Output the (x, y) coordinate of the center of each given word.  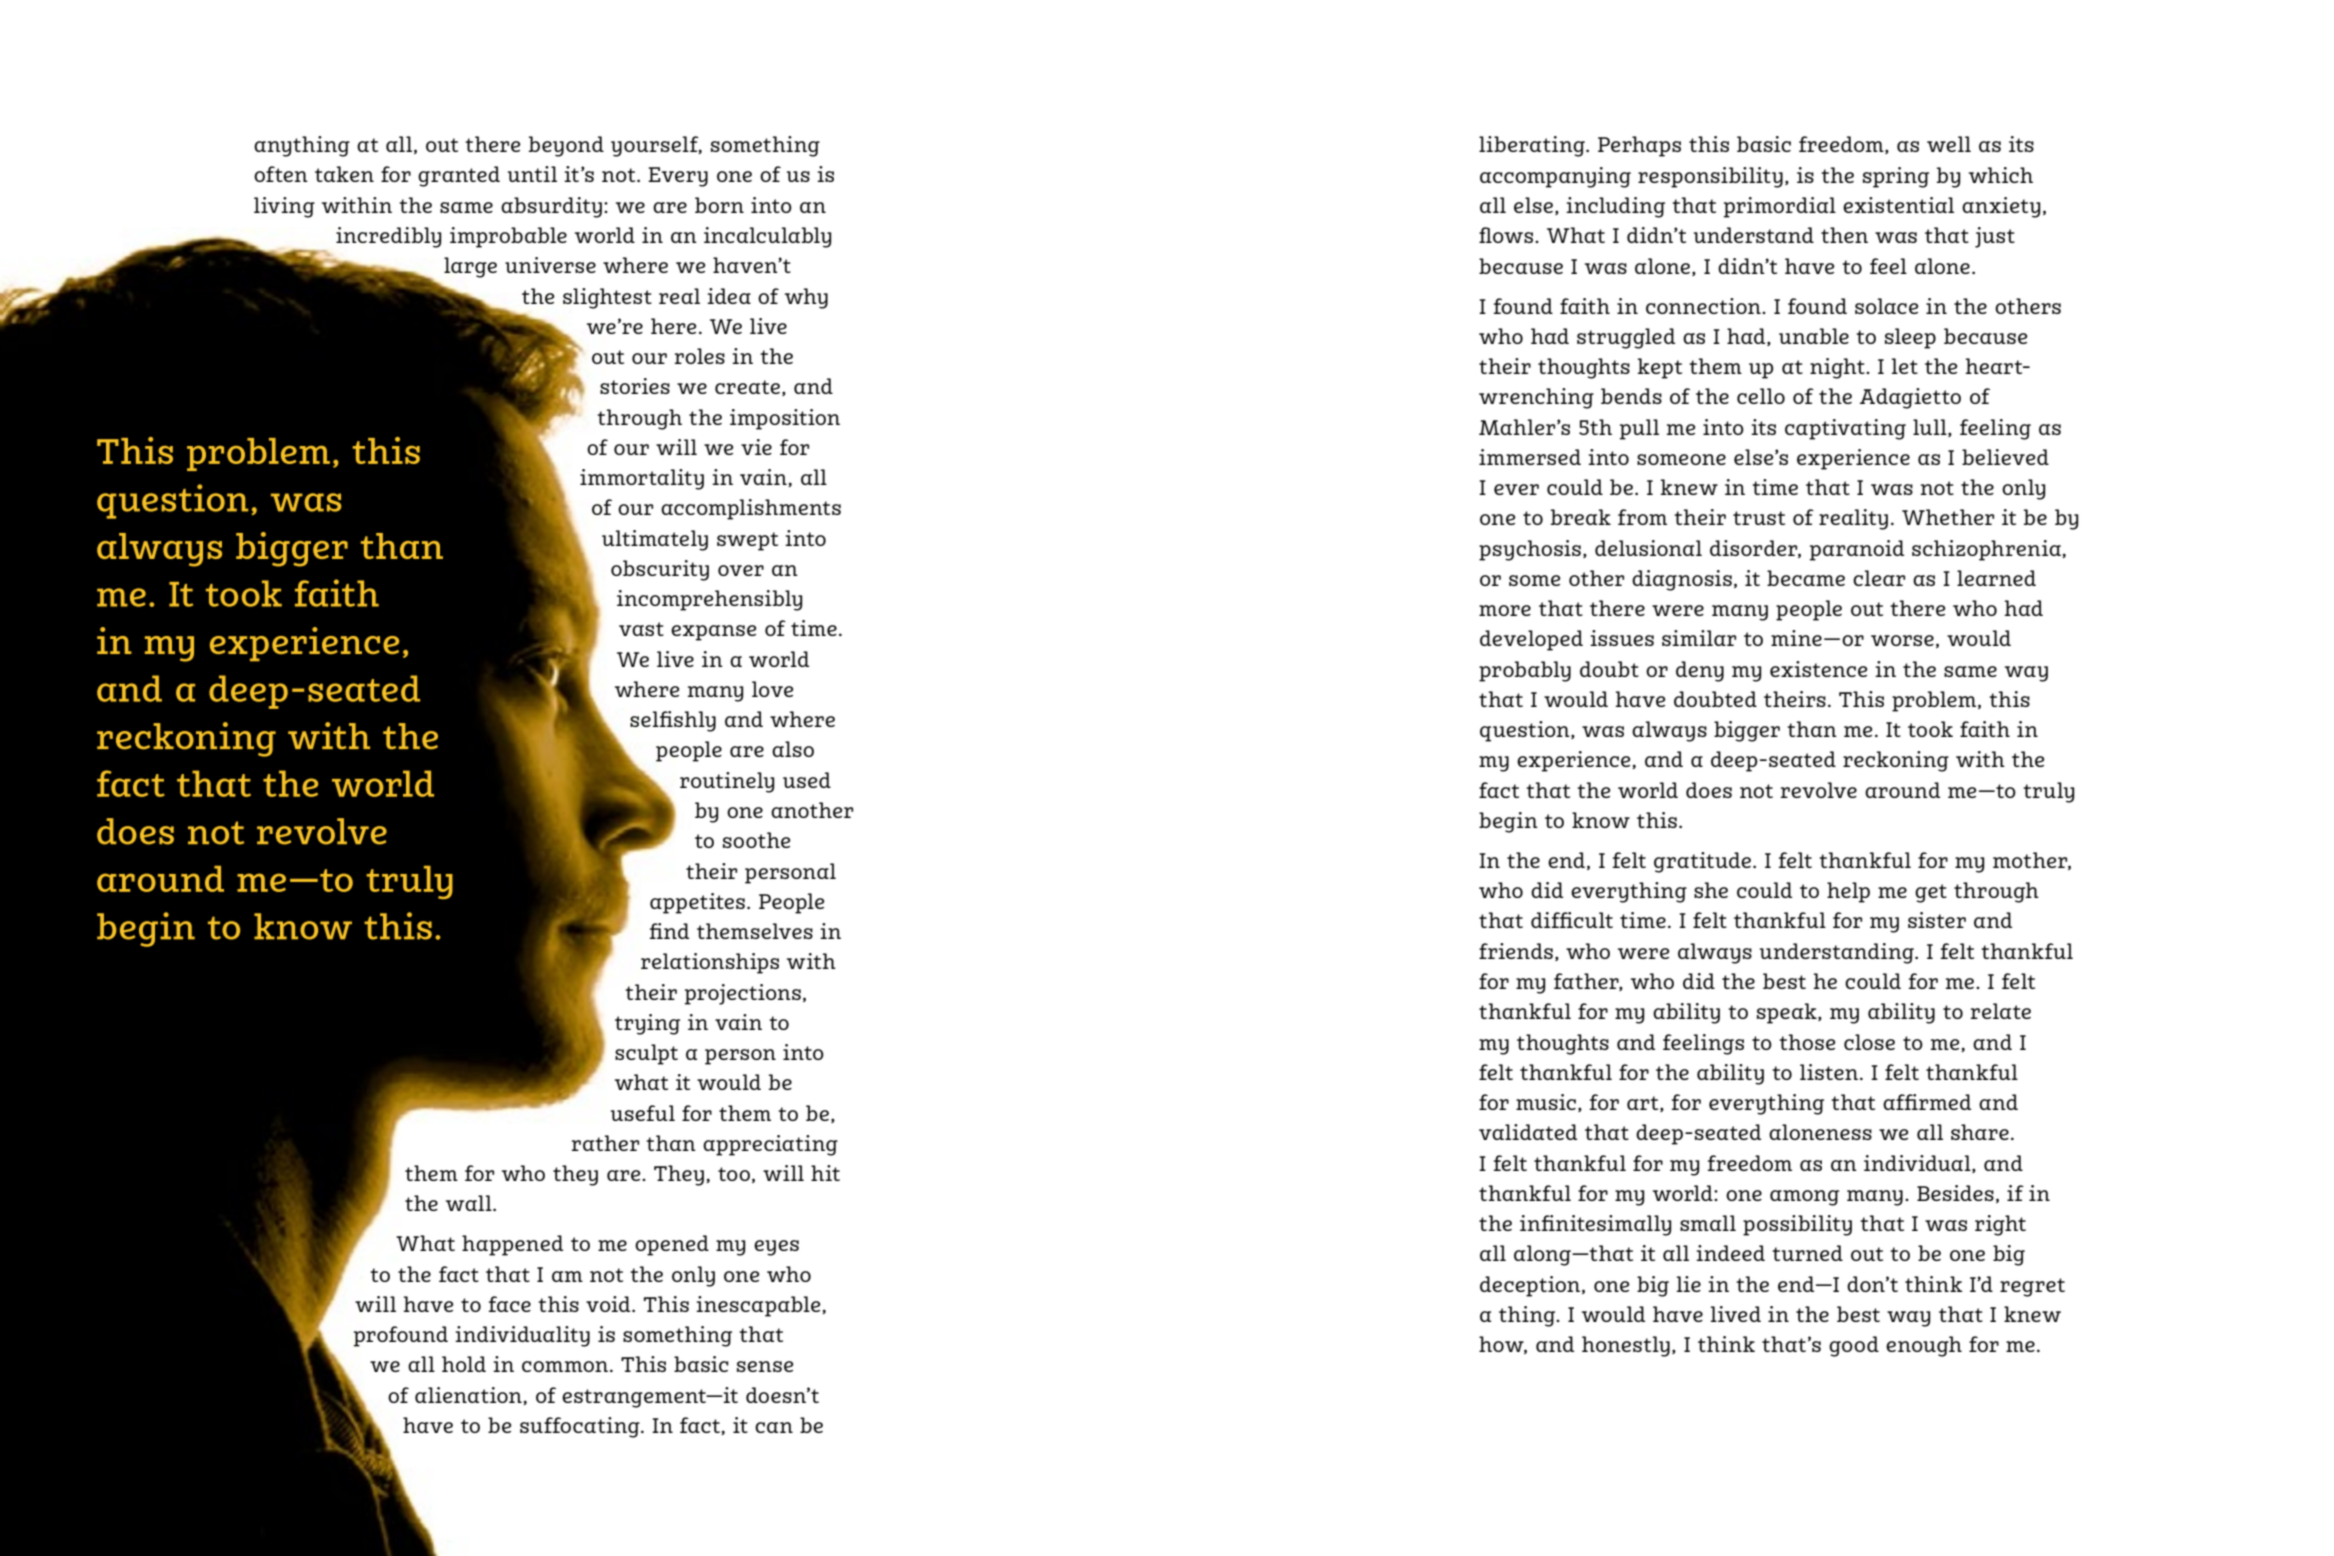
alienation (469, 1396)
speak (1788, 1013)
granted (459, 176)
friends (1516, 951)
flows (1507, 235)
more (1505, 610)
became (1806, 578)
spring (1896, 177)
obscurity (660, 570)
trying (647, 1024)
